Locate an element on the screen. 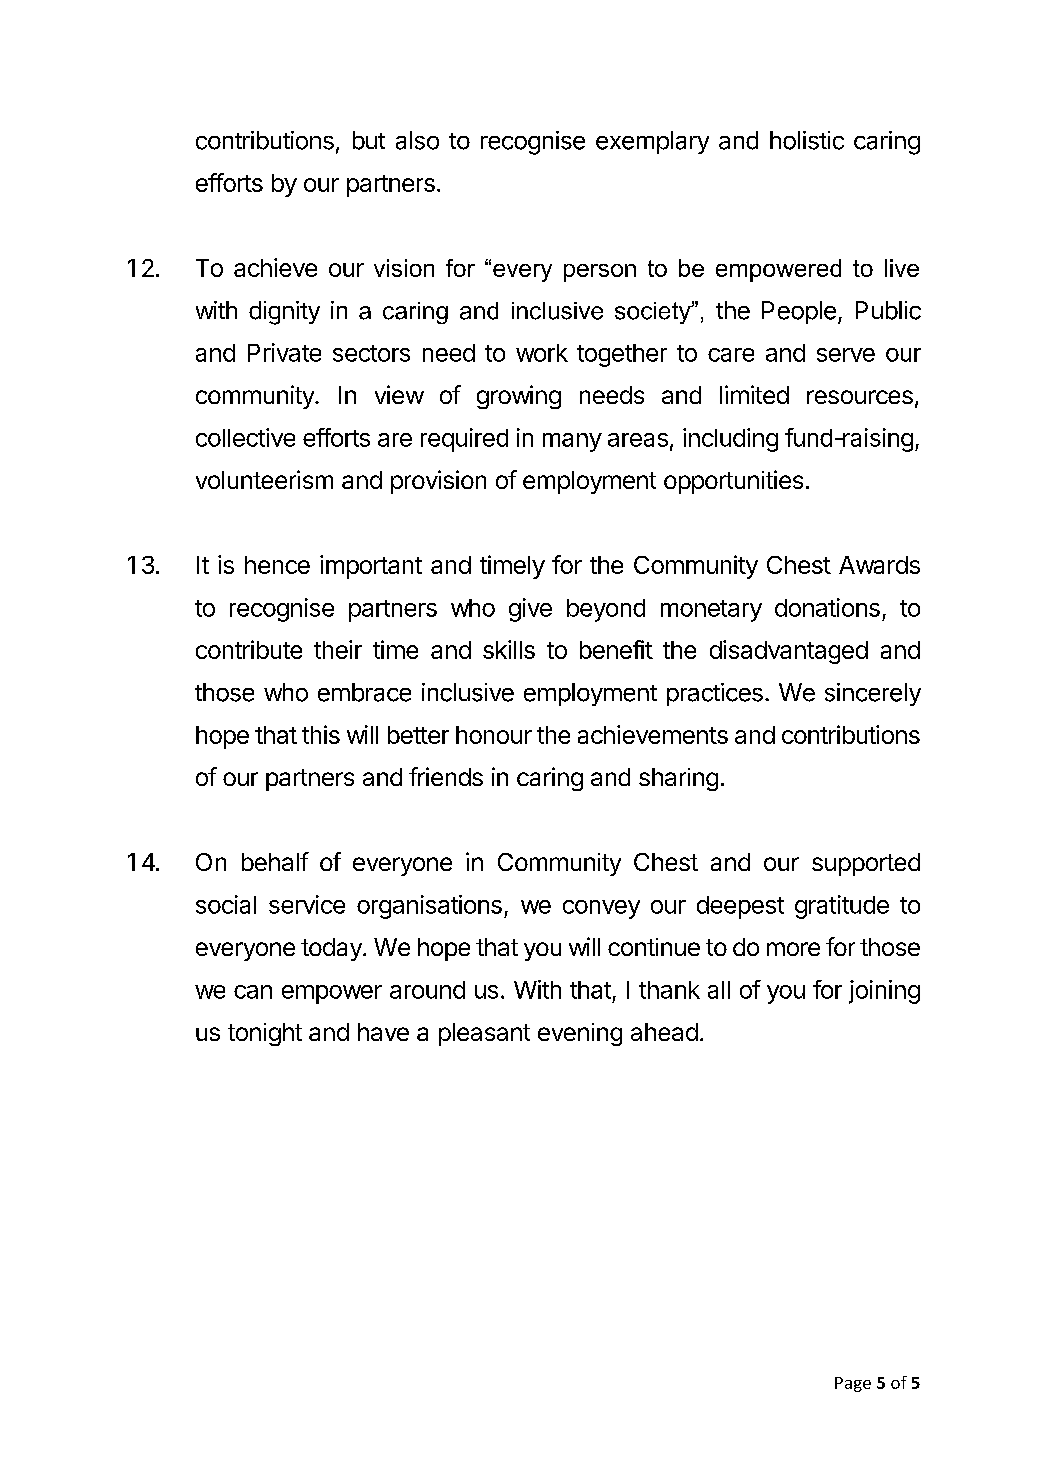  opportunities is located at coordinates (733, 482).
